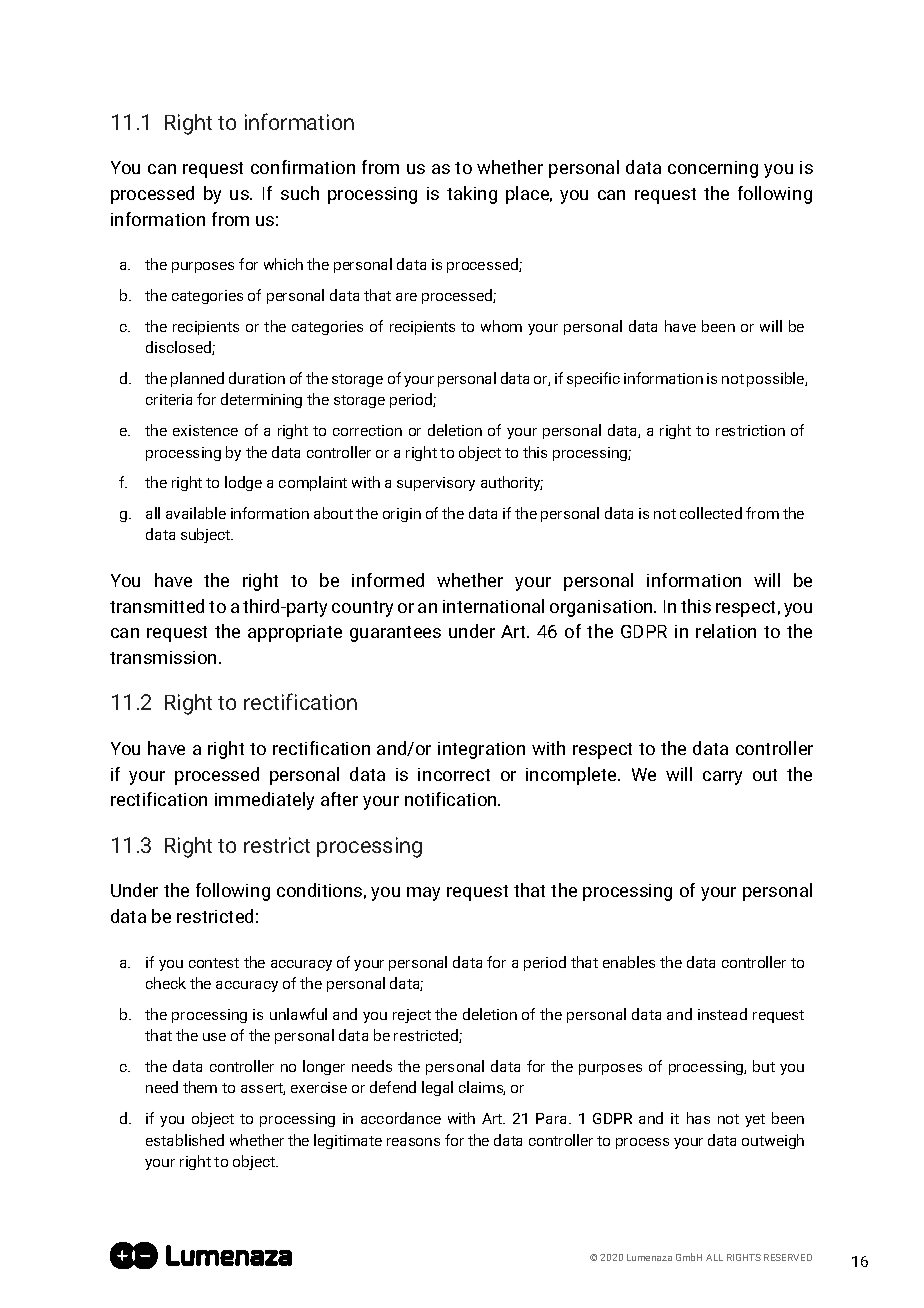  Describe the element at coordinates (207, 535) in the screenshot. I see `subject` at that location.
